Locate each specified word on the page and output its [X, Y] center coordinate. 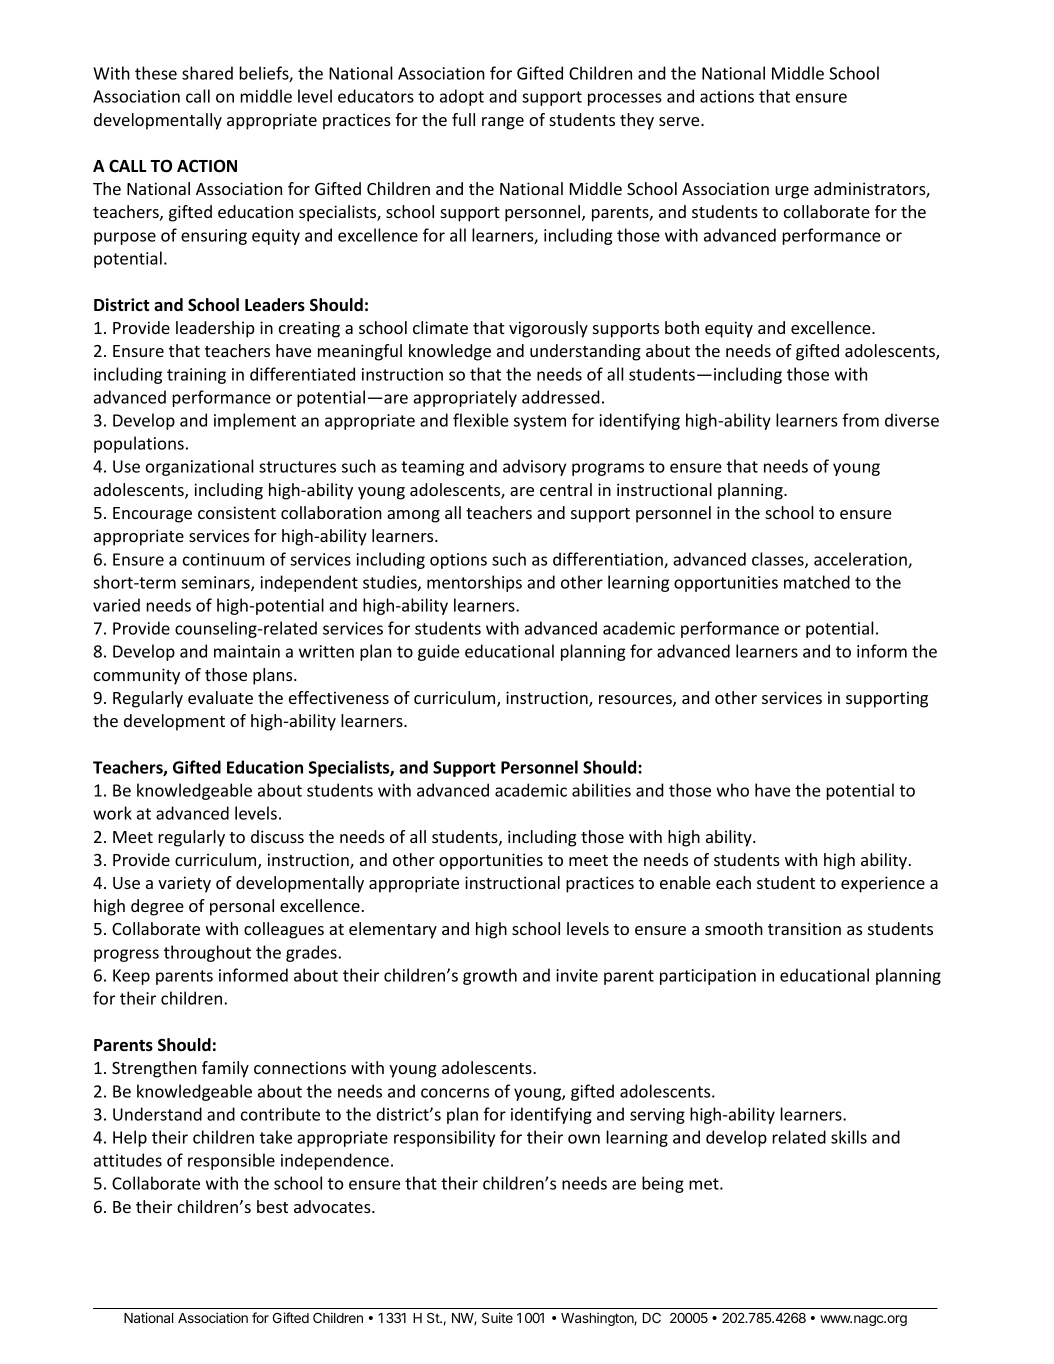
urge [792, 192]
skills [849, 1137]
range [503, 123]
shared [207, 73]
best [272, 1206]
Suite [497, 1317]
